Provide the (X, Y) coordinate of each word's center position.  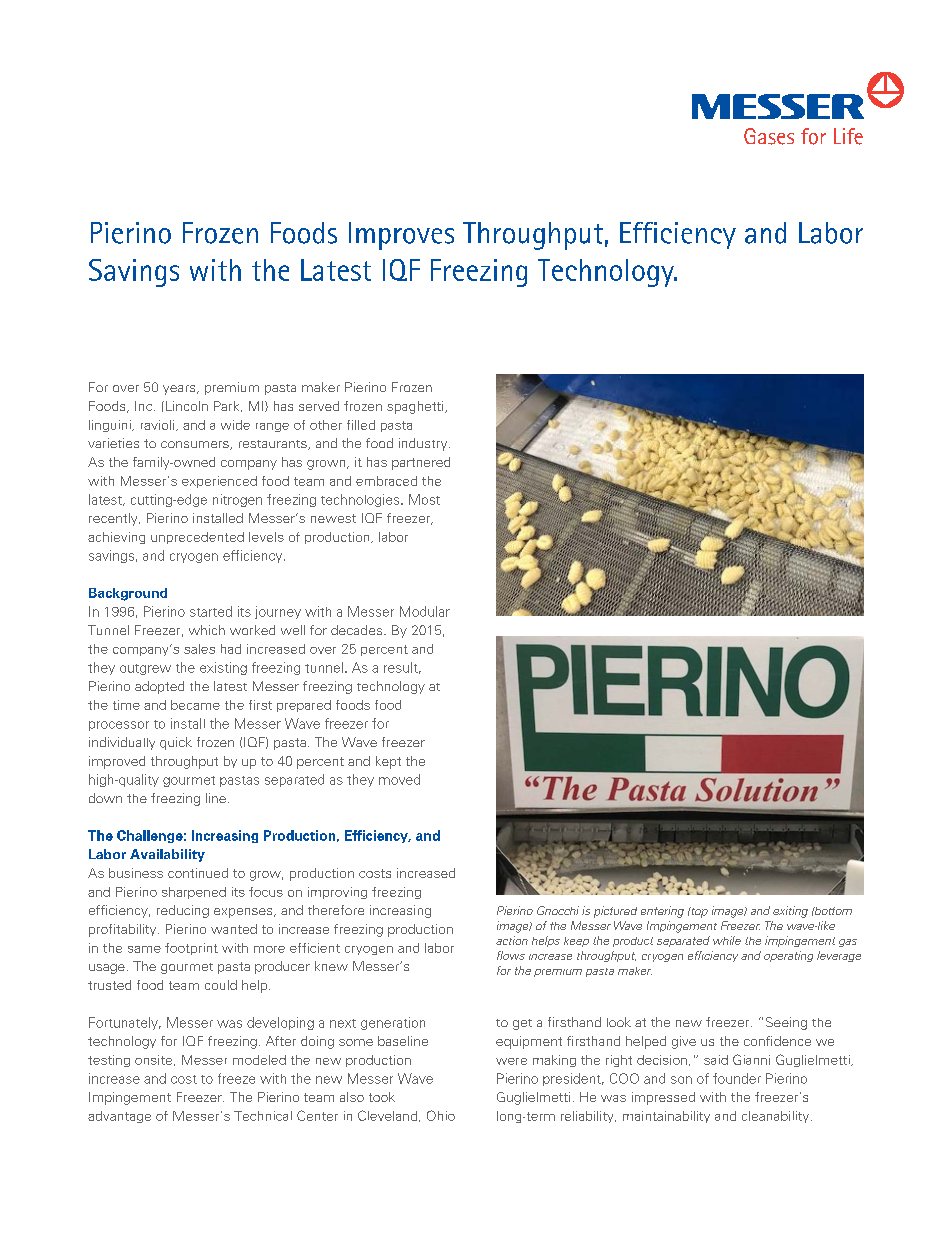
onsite (155, 1060)
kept (388, 762)
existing (223, 668)
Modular (425, 611)
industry (424, 444)
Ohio (441, 1115)
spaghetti (416, 407)
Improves (401, 236)
